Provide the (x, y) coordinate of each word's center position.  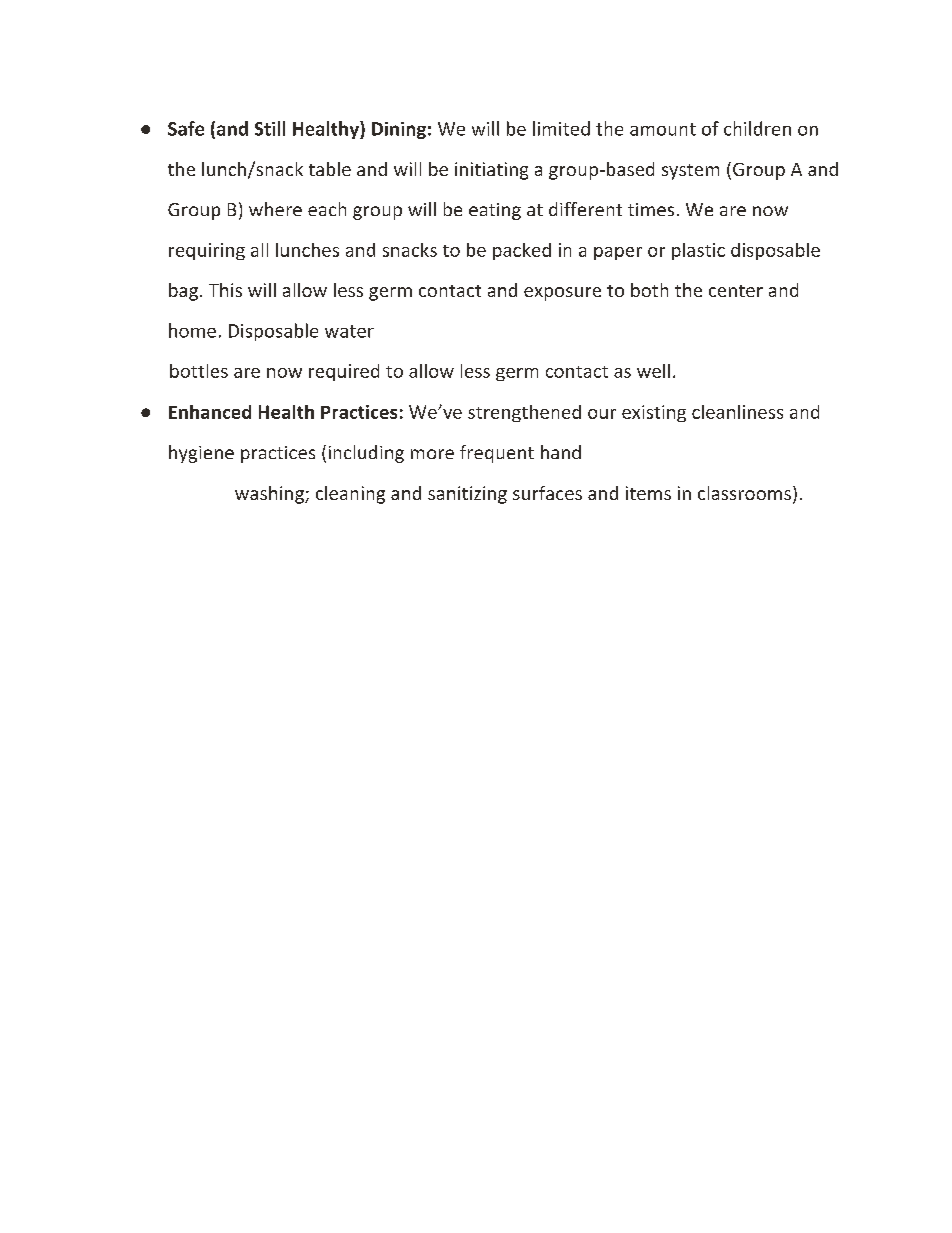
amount (663, 129)
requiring (207, 251)
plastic (698, 251)
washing (270, 495)
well (653, 371)
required (344, 372)
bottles (199, 371)
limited (561, 128)
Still (270, 128)
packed (522, 251)
